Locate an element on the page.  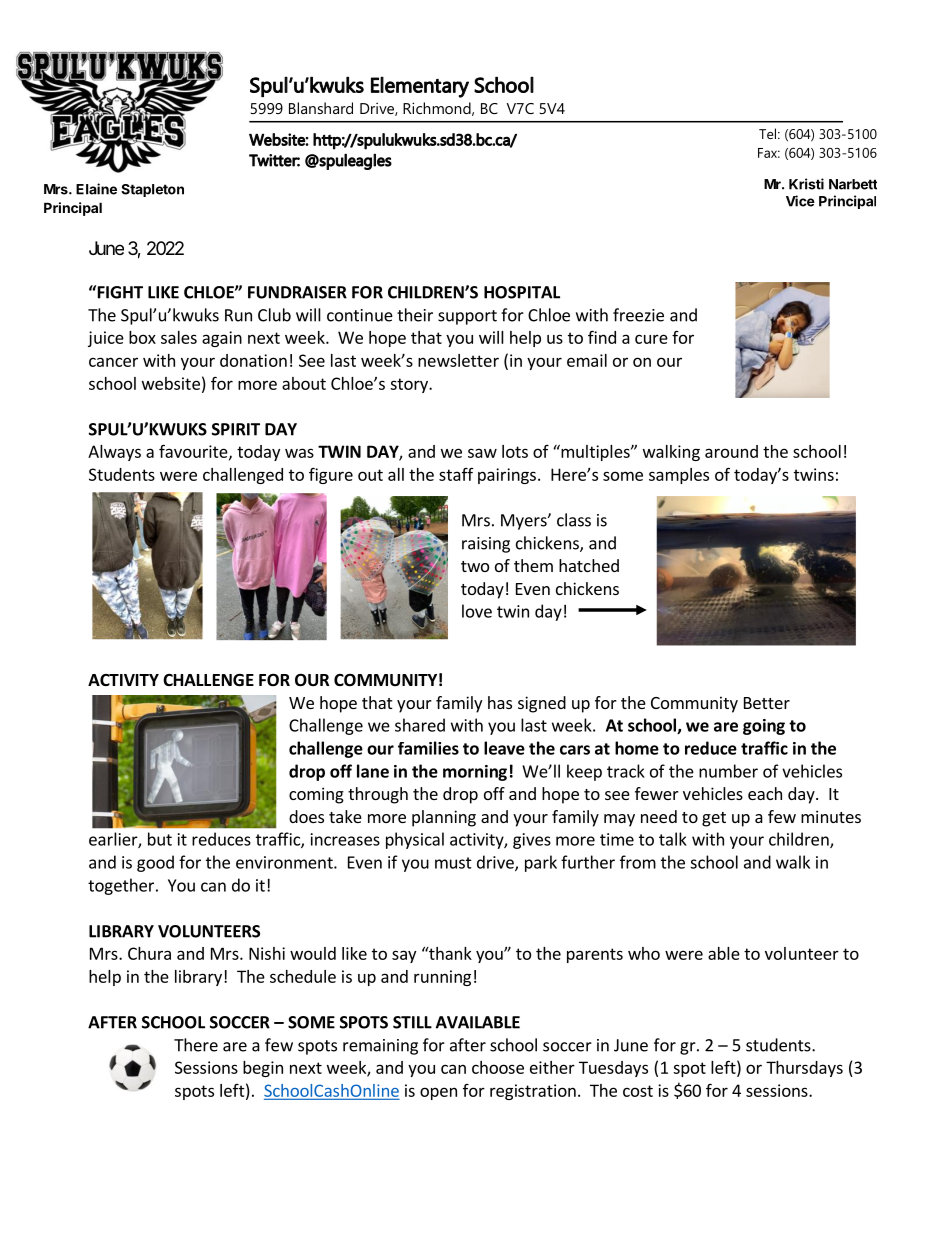
Kristi is located at coordinates (806, 184).
